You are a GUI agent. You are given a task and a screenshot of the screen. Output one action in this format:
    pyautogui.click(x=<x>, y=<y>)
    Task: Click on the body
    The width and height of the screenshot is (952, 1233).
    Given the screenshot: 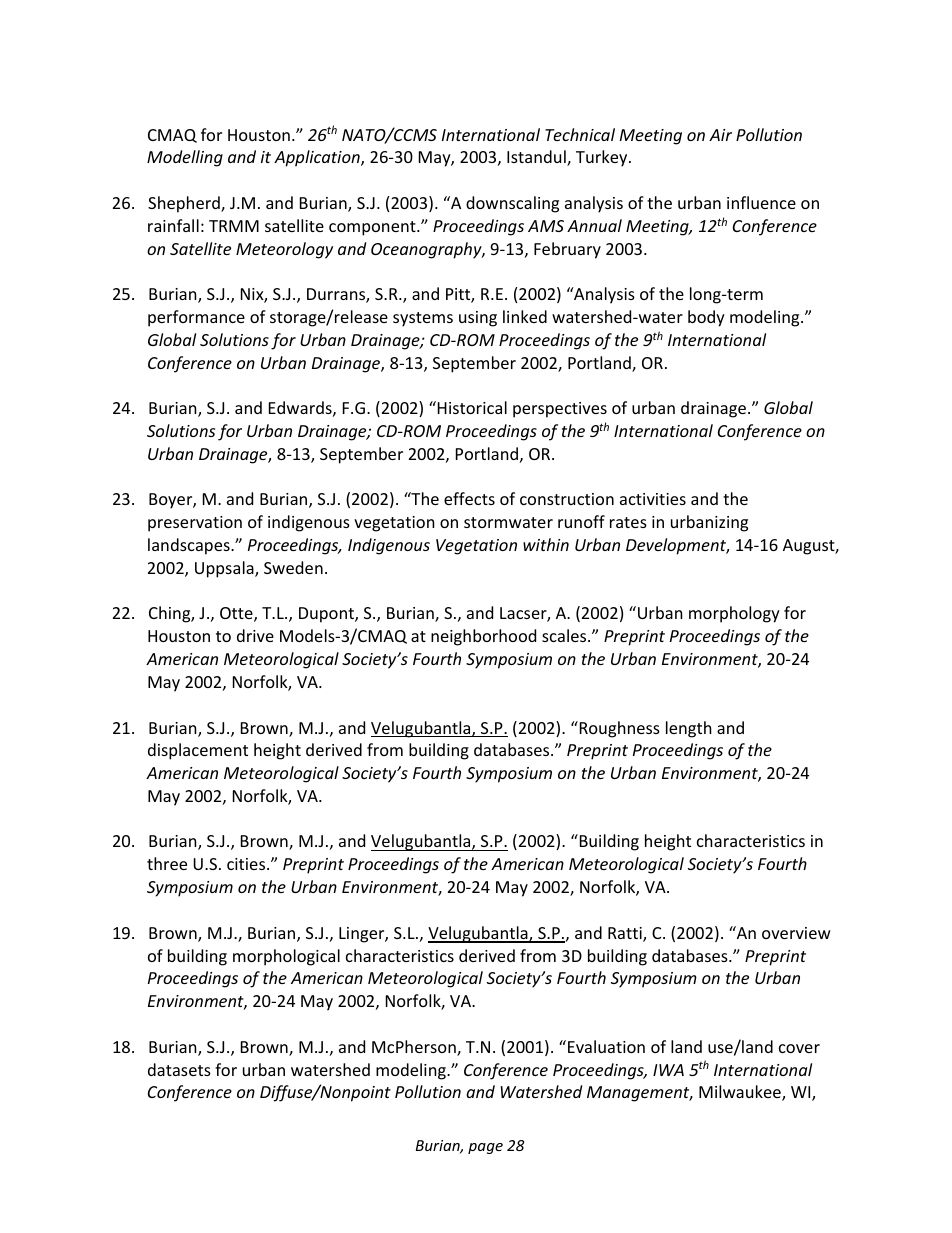 What is the action you would take?
    pyautogui.click(x=706, y=318)
